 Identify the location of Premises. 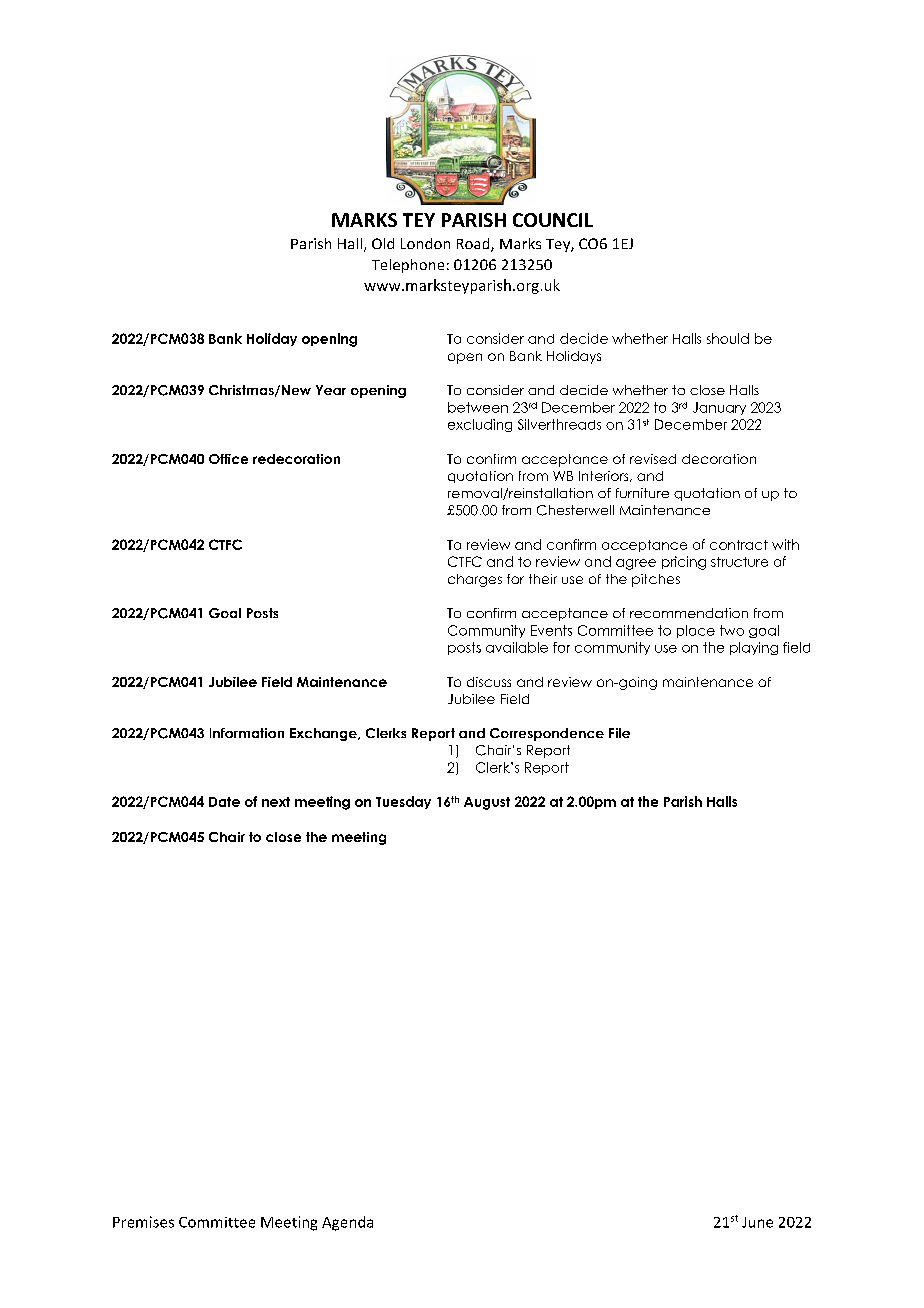
(143, 1222).
